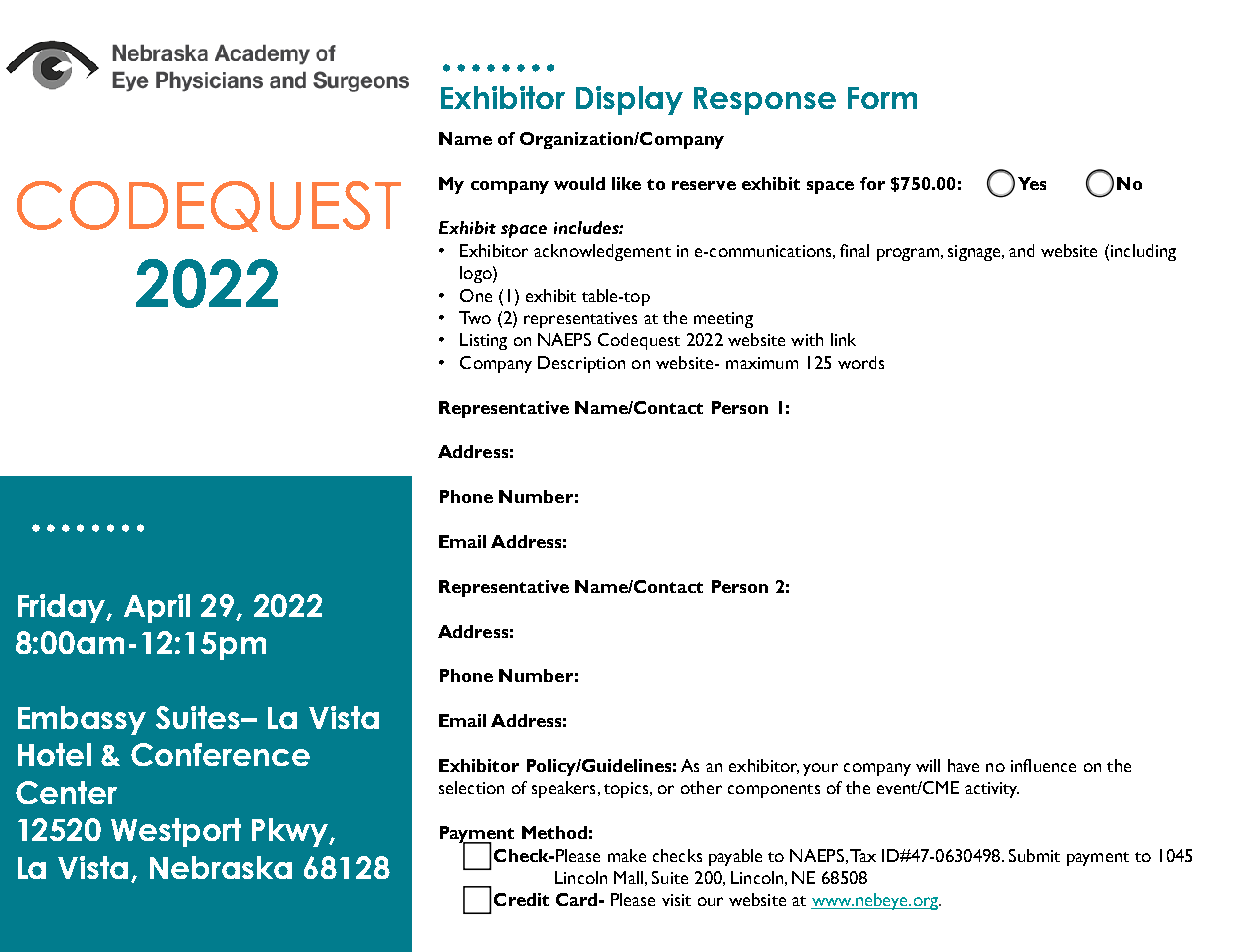  Describe the element at coordinates (579, 183) in the screenshot. I see `would` at that location.
